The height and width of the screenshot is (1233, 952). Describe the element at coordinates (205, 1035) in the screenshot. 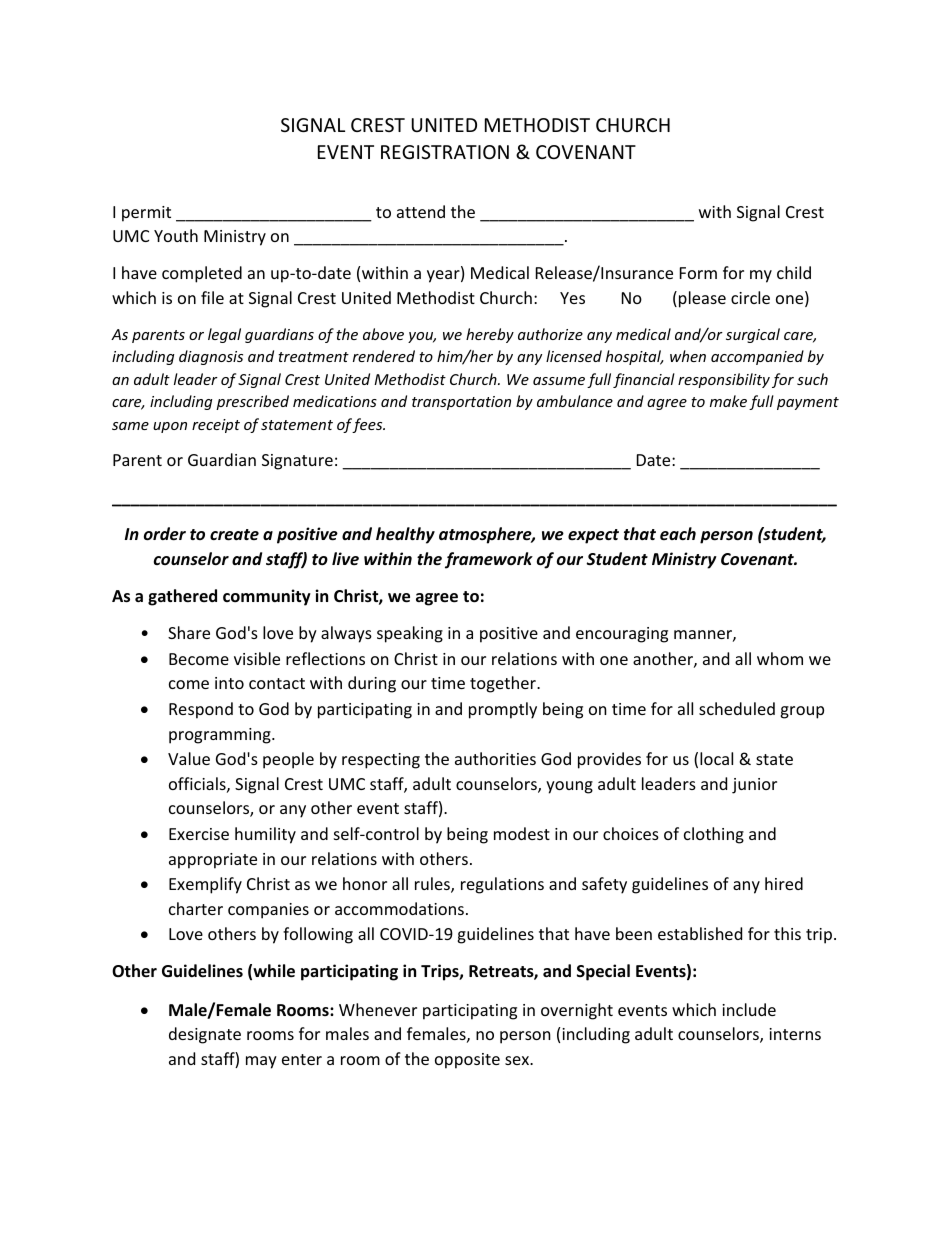

I see `designate` at that location.
